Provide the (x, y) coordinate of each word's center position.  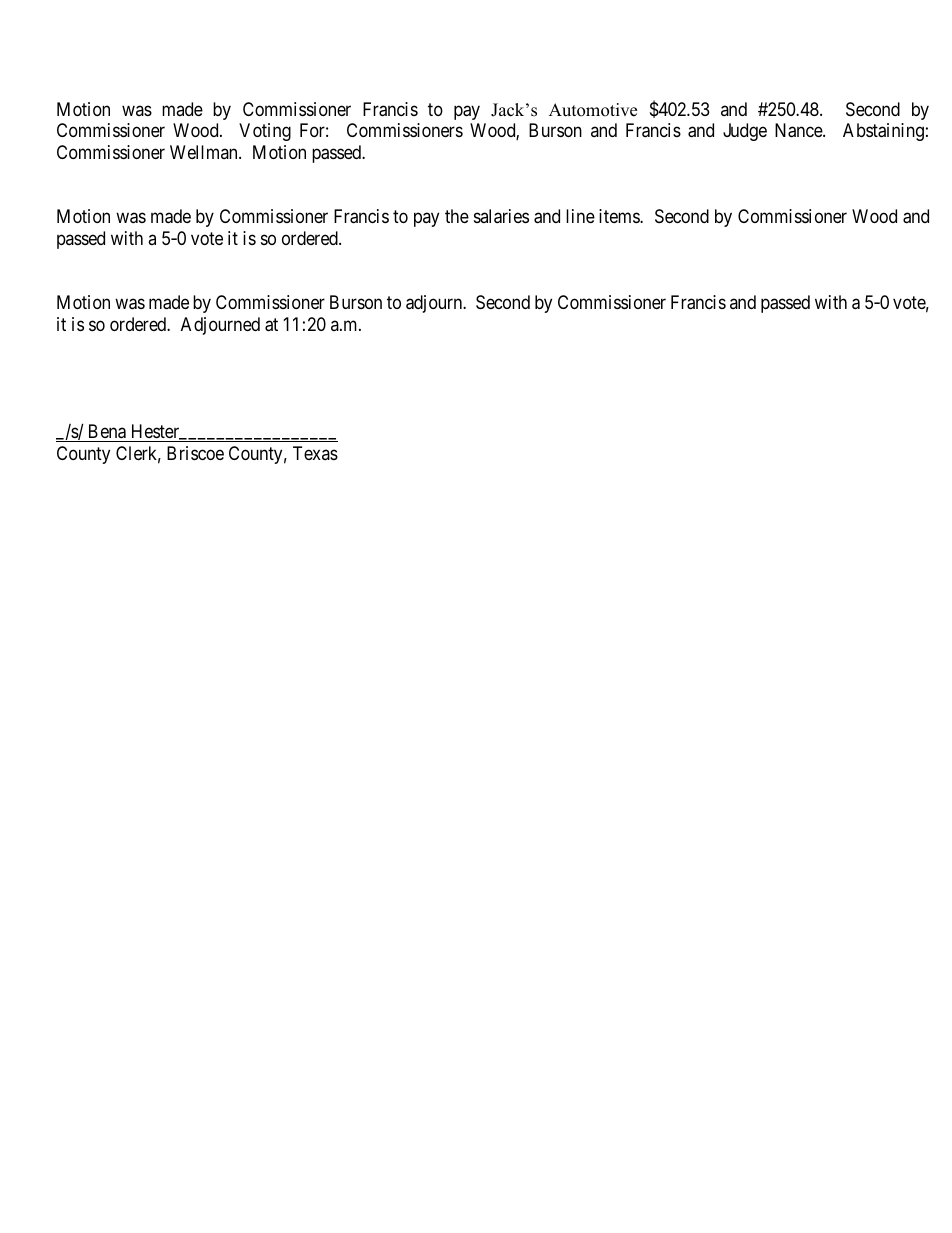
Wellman (205, 152)
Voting (265, 132)
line (580, 216)
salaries (501, 216)
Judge (745, 132)
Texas (315, 453)
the (457, 216)
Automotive (593, 110)
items (620, 216)
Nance (799, 130)
